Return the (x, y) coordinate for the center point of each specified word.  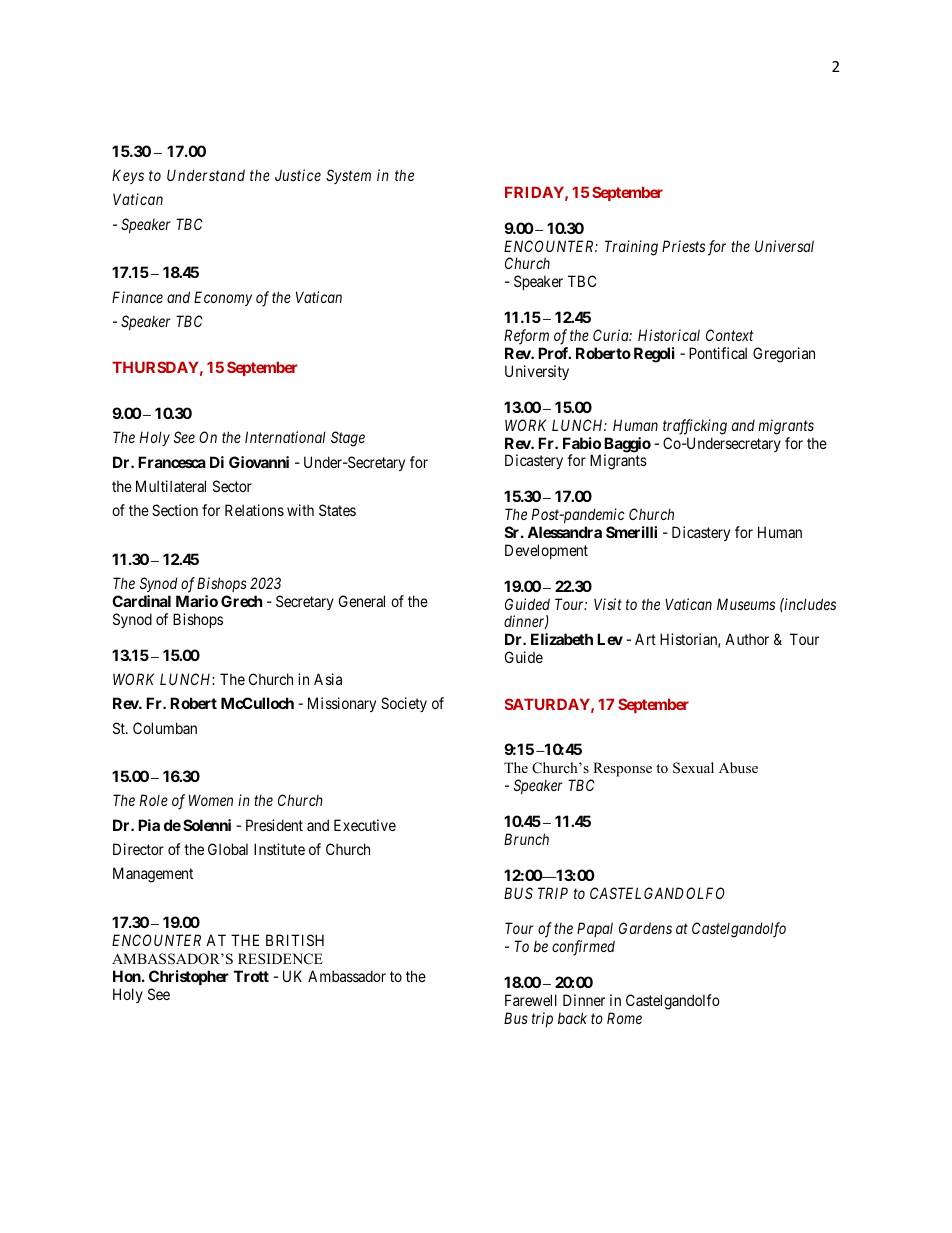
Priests (683, 246)
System (348, 176)
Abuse (738, 767)
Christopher (189, 977)
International (285, 437)
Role (154, 800)
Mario (197, 601)
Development (546, 551)
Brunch (526, 839)
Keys (128, 176)
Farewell (531, 1000)
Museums (746, 604)
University (537, 372)
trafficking (695, 427)
